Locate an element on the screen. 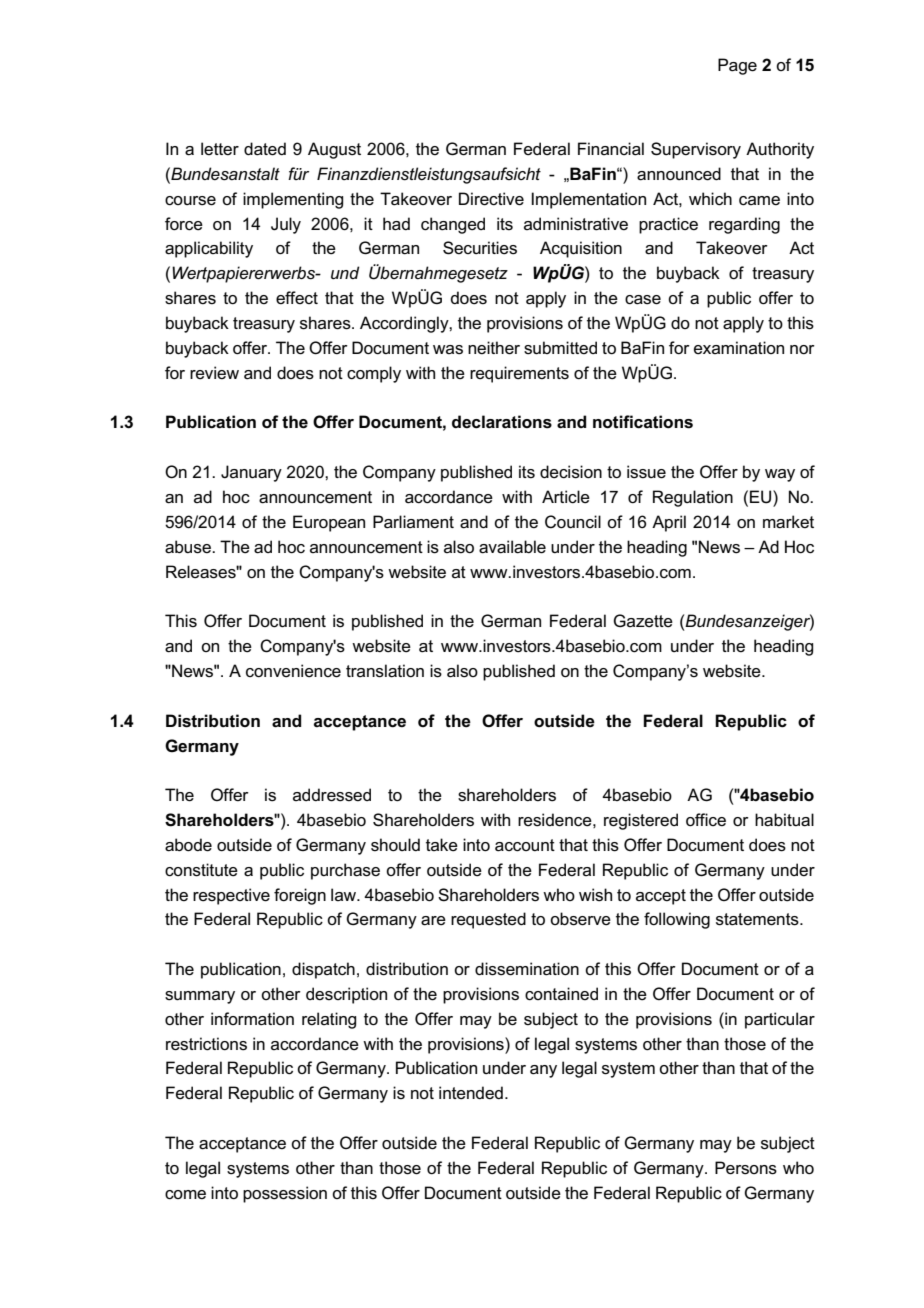  neither is located at coordinates (494, 348).
